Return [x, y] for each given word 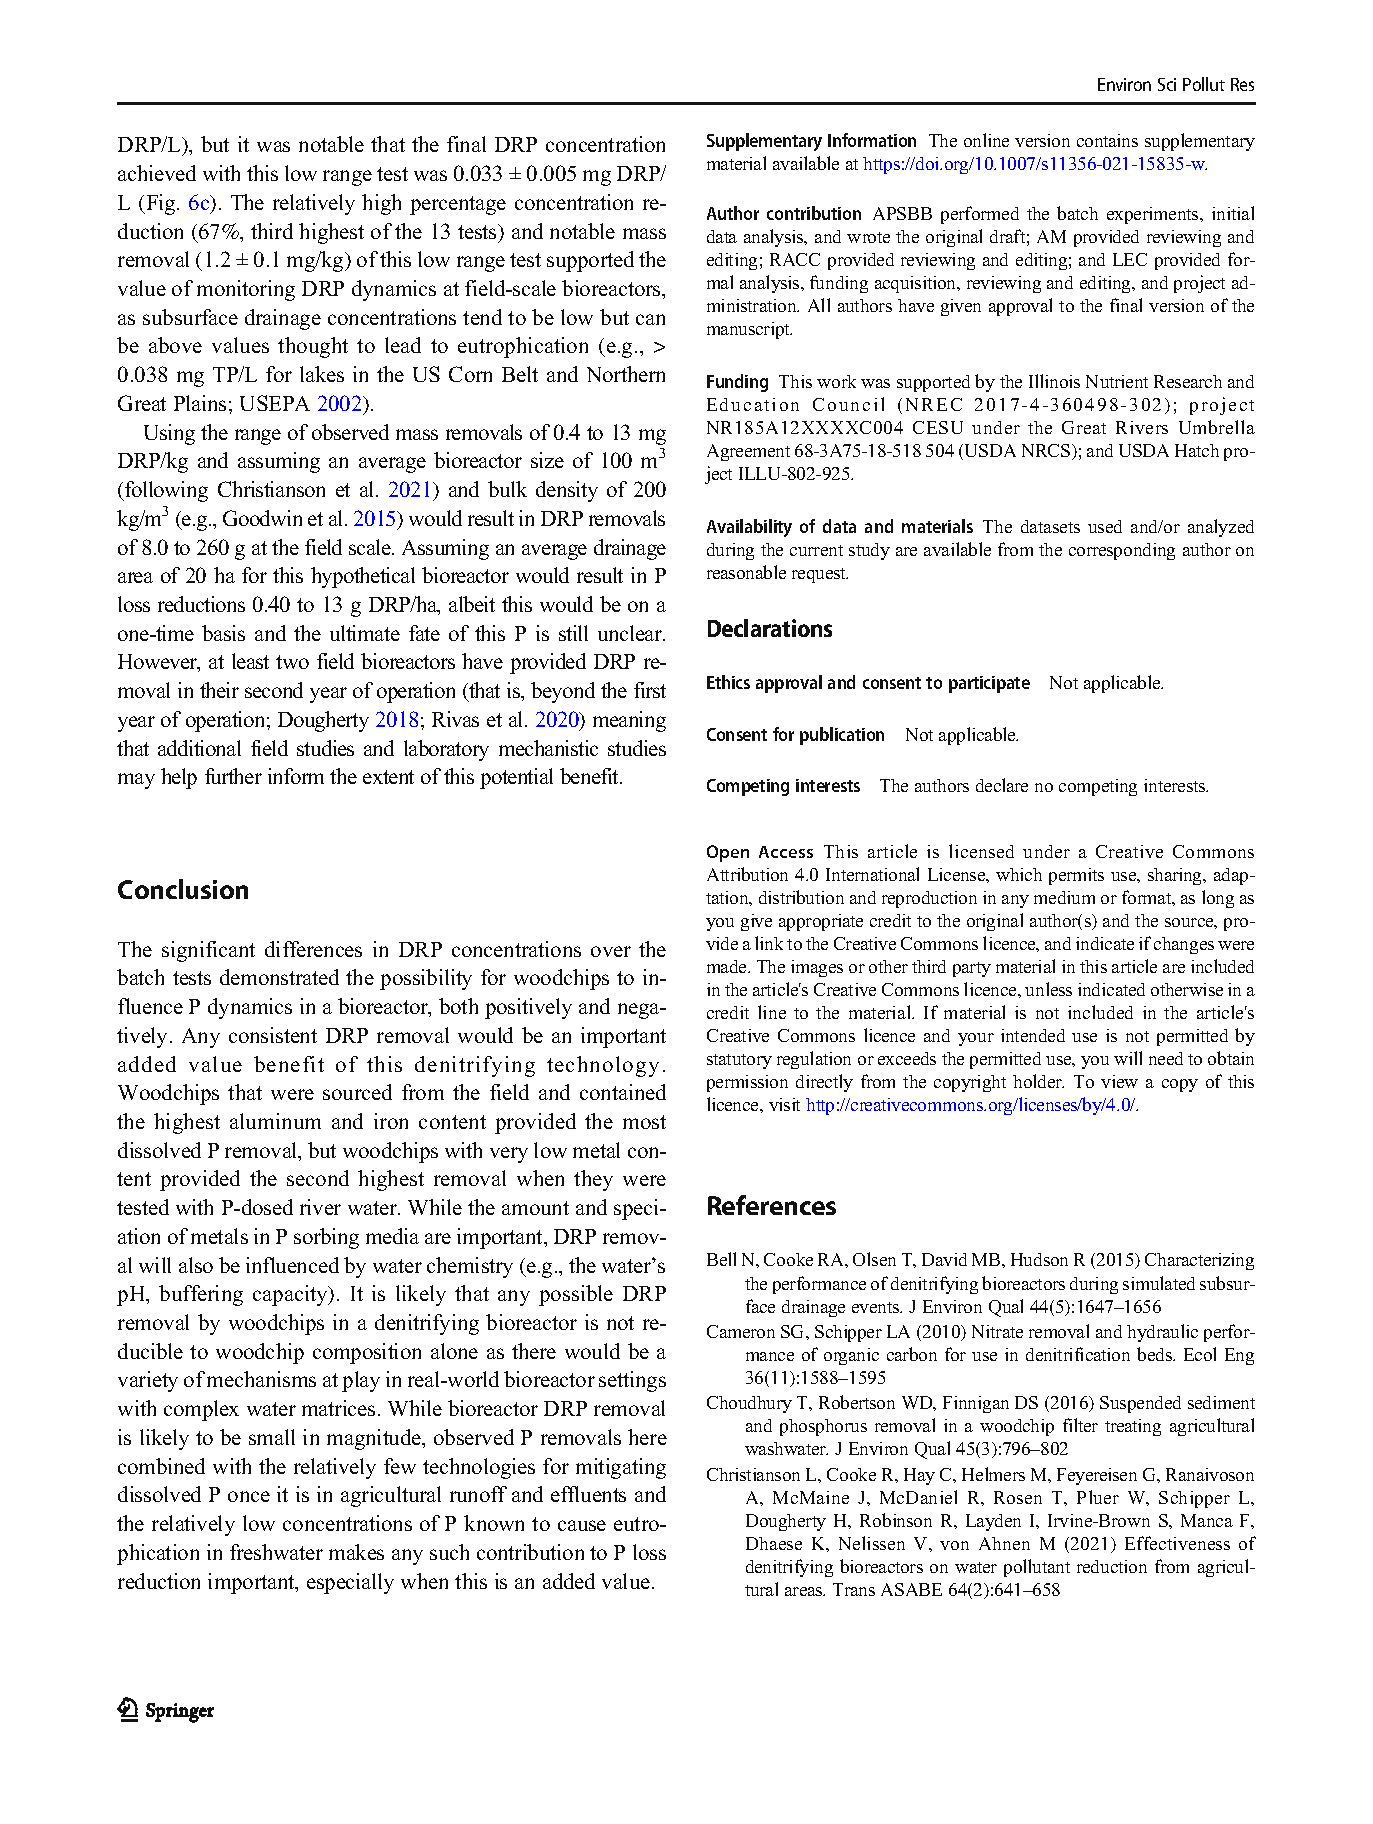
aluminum [275, 1121]
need [1166, 1058]
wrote [868, 237]
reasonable [746, 572]
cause [582, 1525]
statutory [739, 1061]
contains [1107, 140]
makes [356, 1552]
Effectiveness [1177, 1543]
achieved [157, 173]
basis [223, 633]
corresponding [1122, 551]
